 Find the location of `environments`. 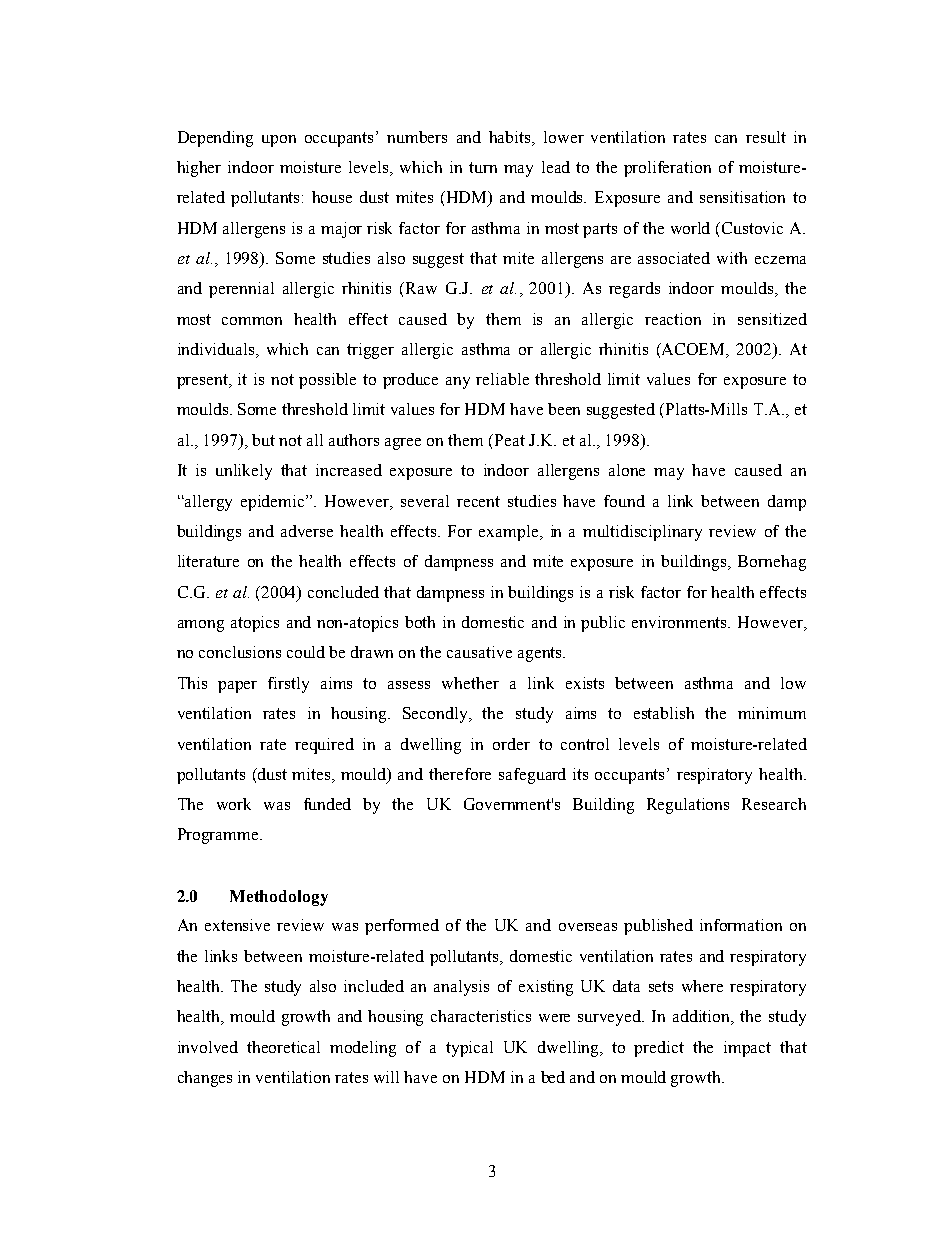

environments is located at coordinates (681, 622).
